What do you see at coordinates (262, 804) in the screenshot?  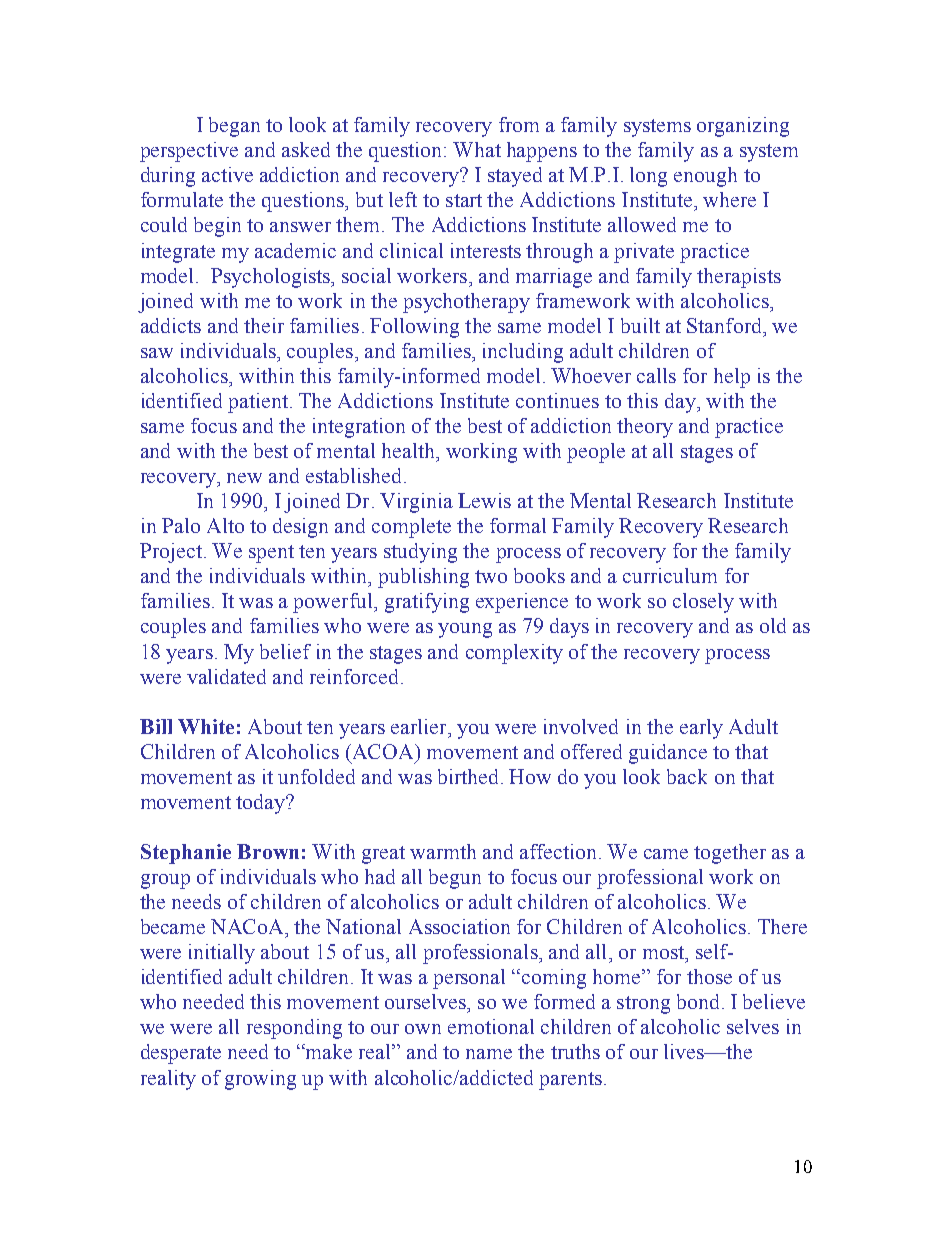 I see `today` at bounding box center [262, 804].
